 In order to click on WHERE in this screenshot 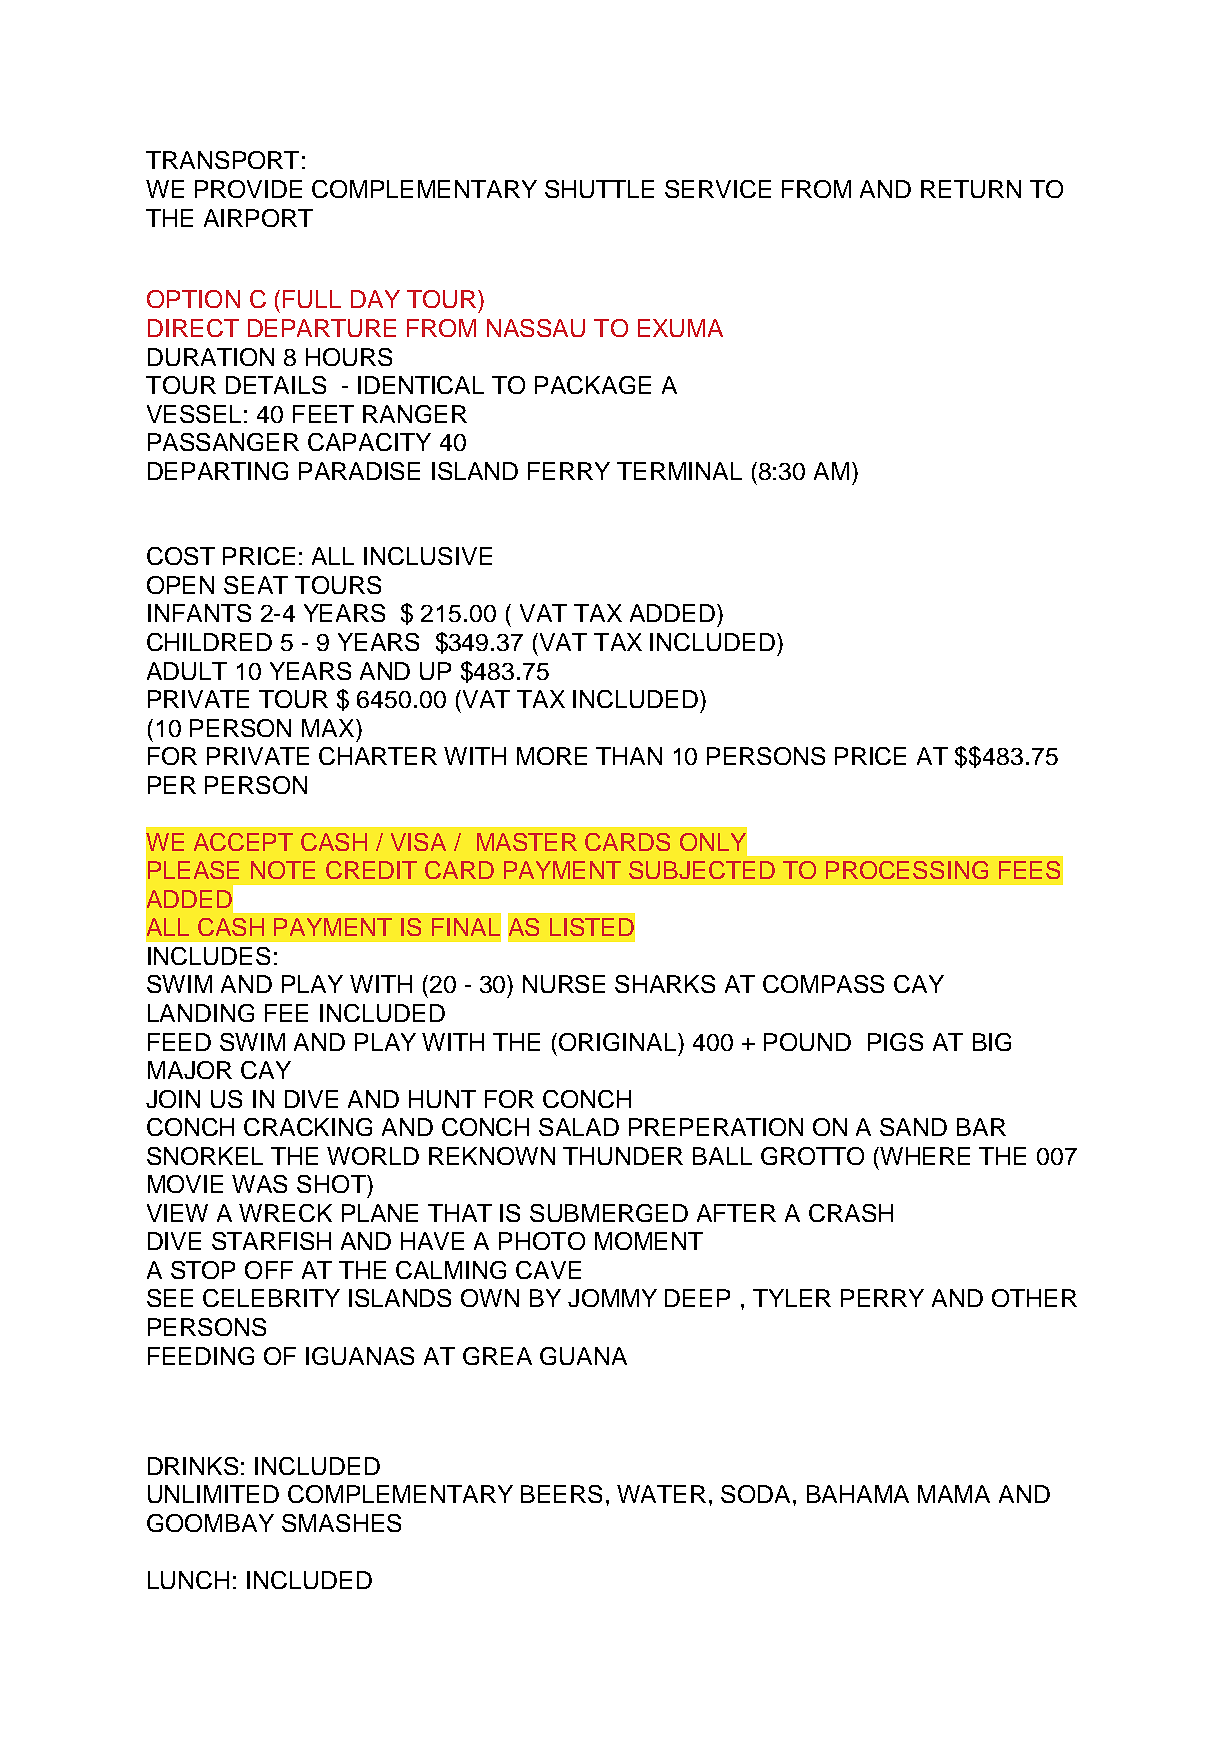, I will do `click(925, 1156)`.
